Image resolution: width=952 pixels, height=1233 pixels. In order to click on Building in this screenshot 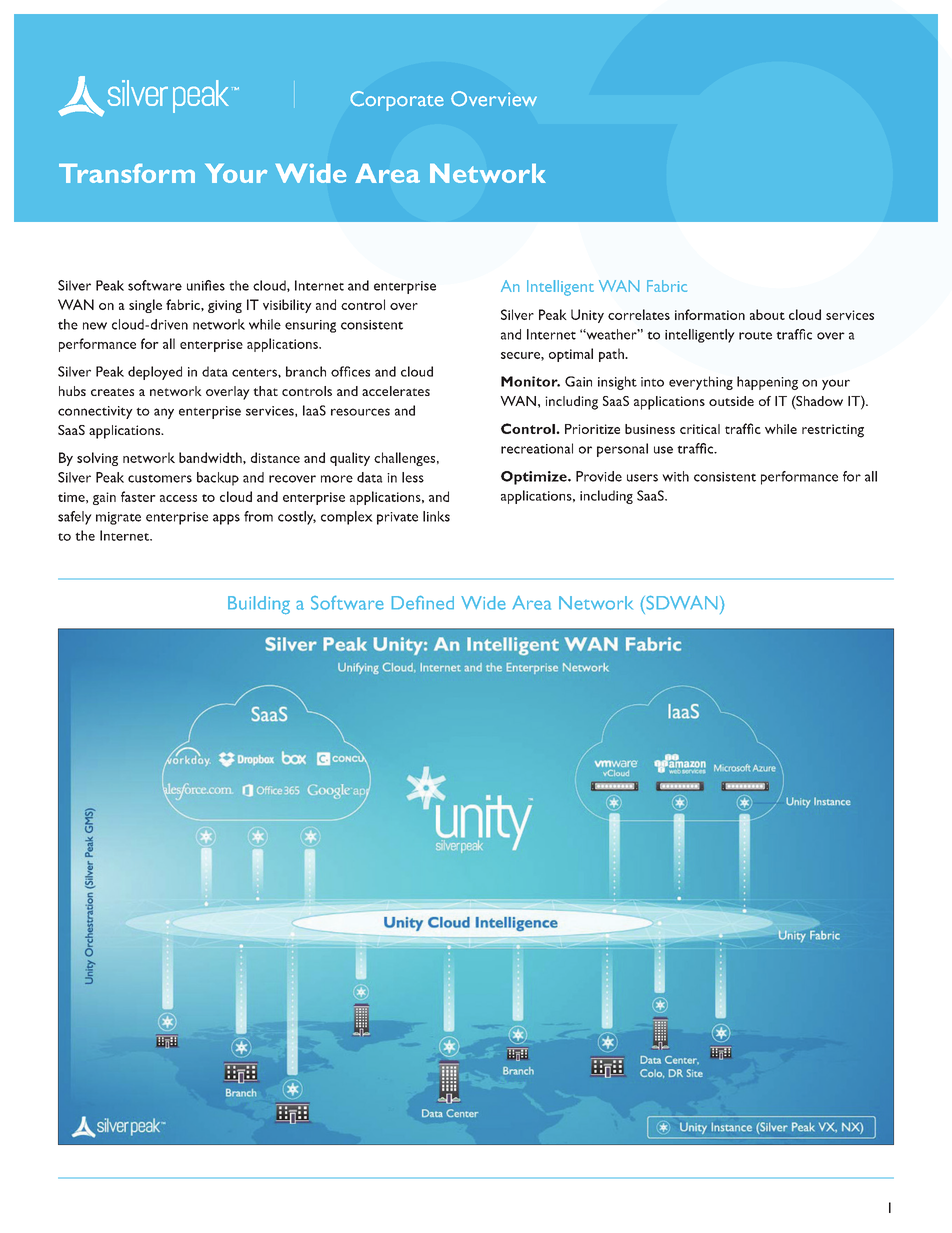, I will do `click(259, 605)`.
